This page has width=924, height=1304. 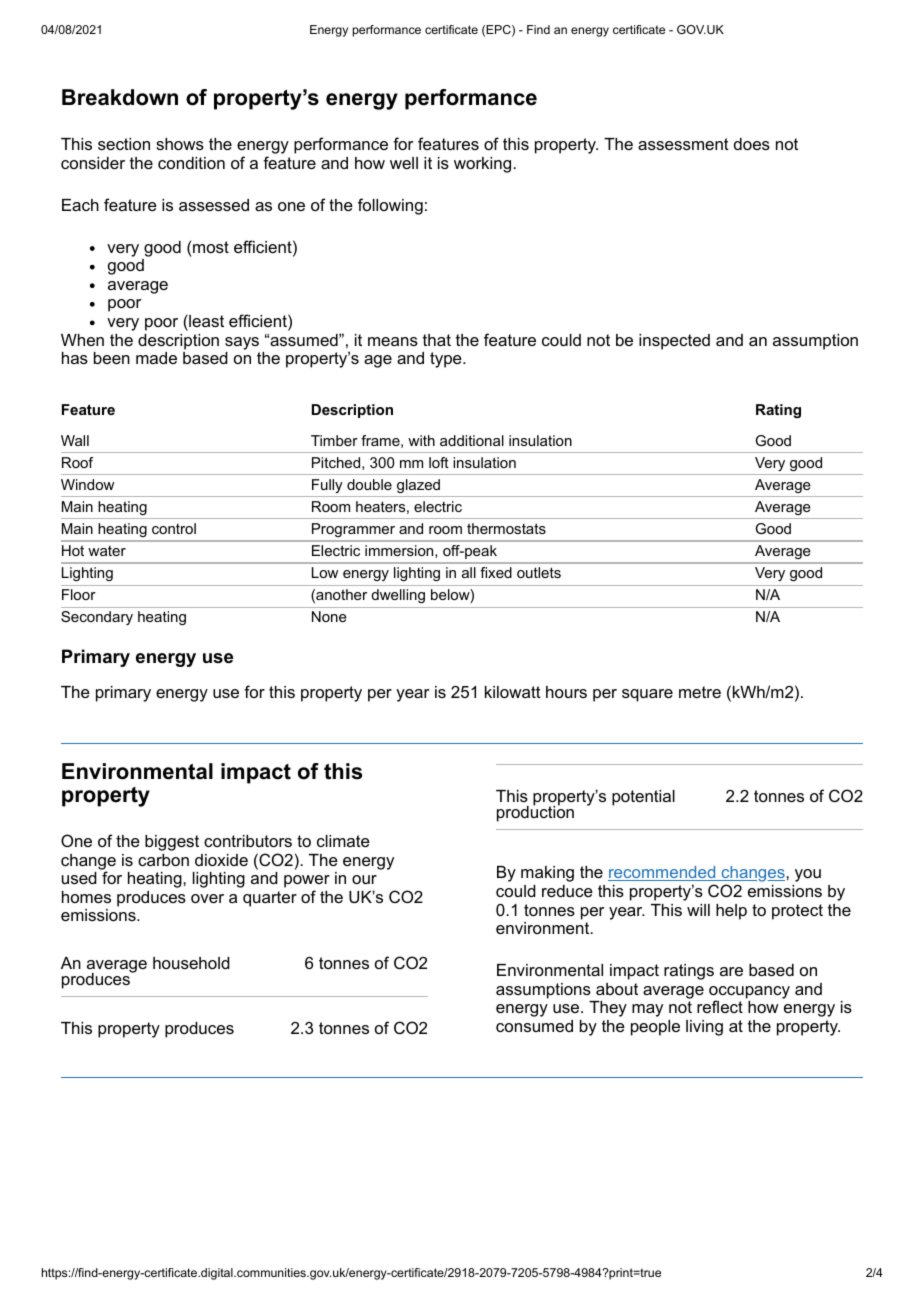 What do you see at coordinates (496, 572) in the page?
I see `fixed` at bounding box center [496, 572].
